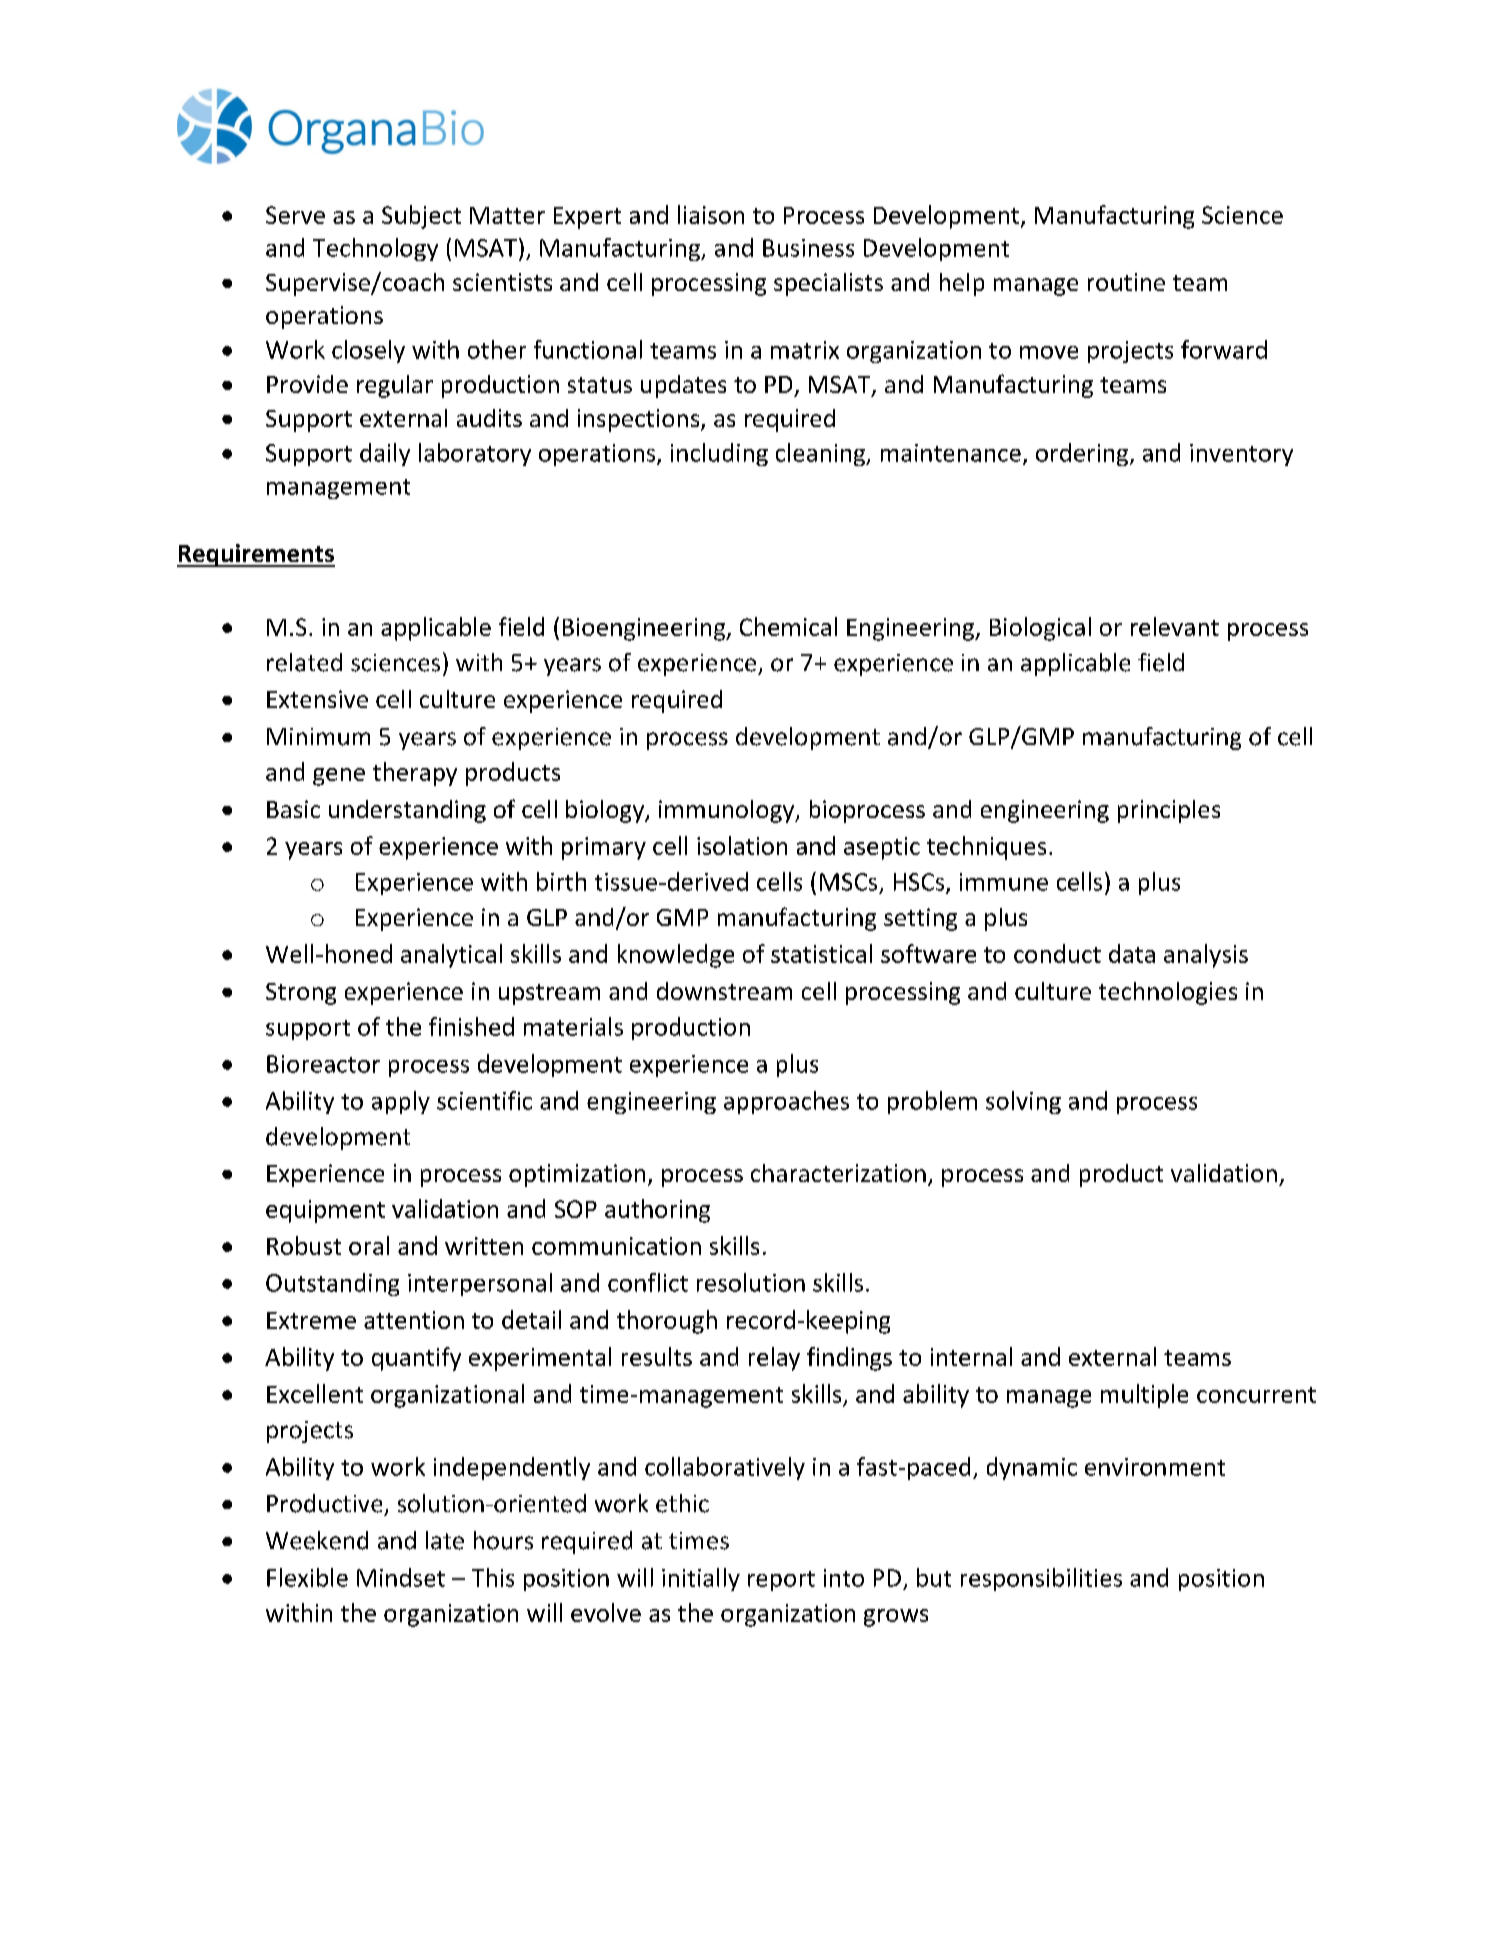 The height and width of the page is (1944, 1502). Describe the element at coordinates (401, 1102) in the page. I see `apply` at that location.
